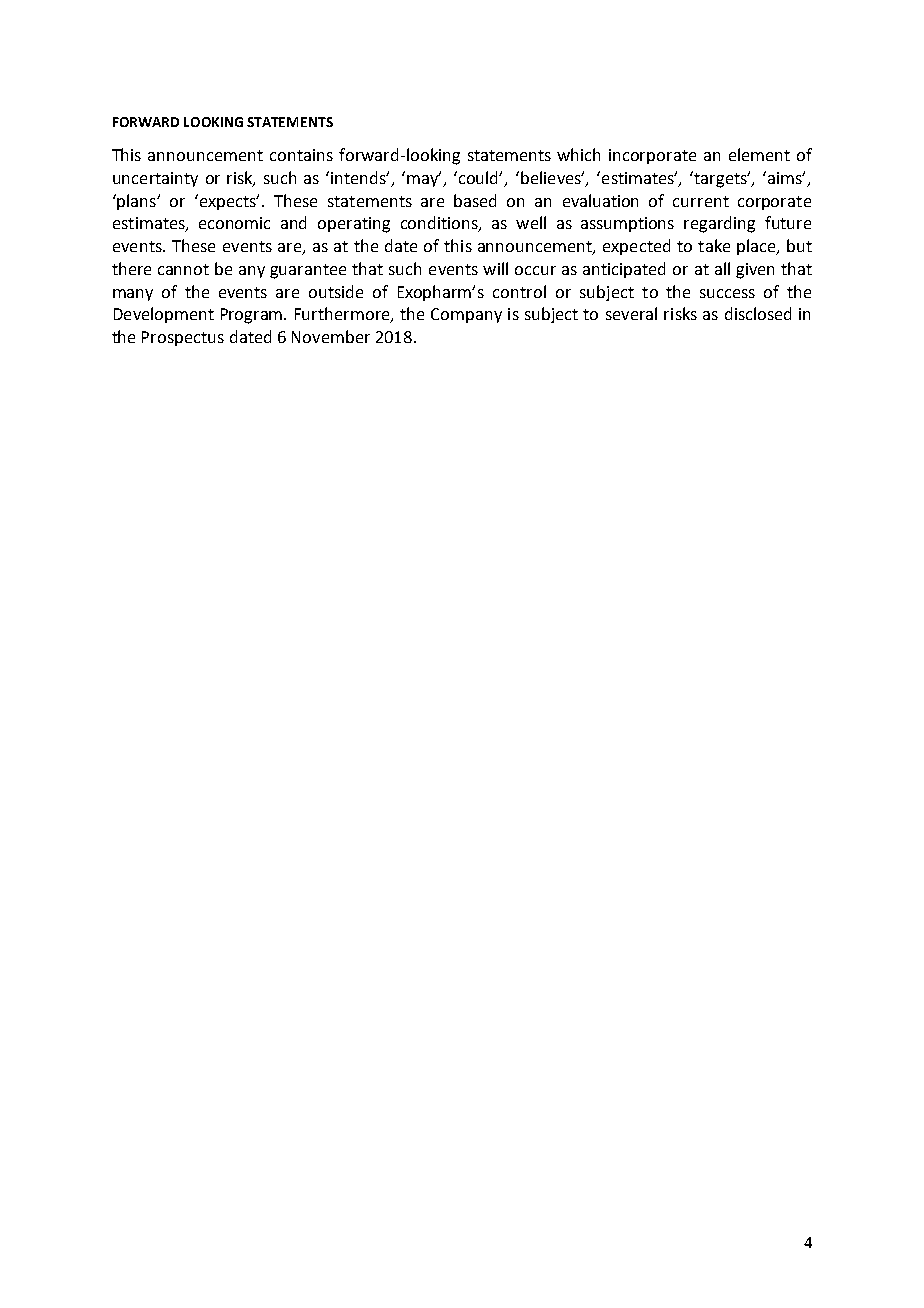  I want to click on take, so click(714, 245).
